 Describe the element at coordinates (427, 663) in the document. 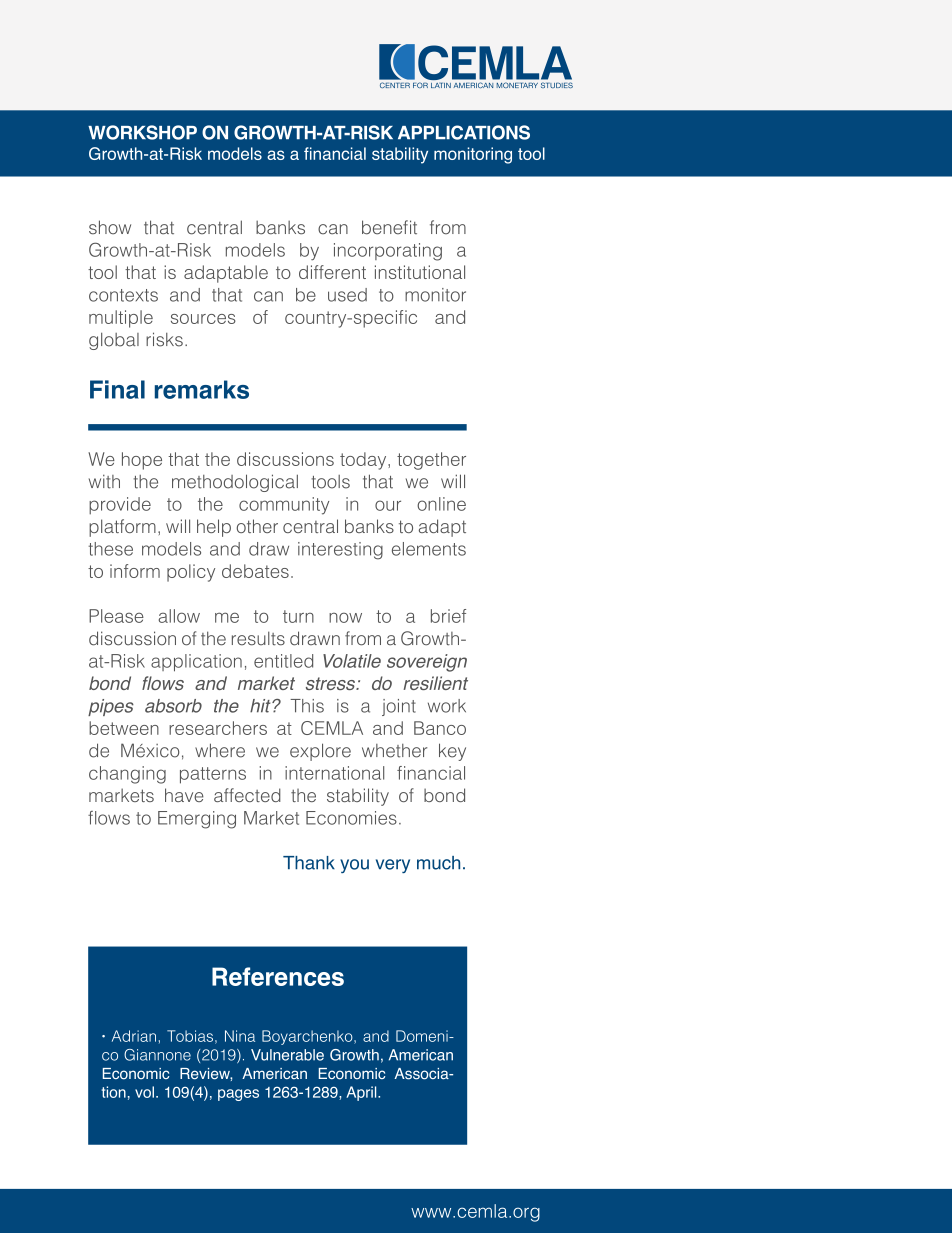

I see `sovereign` at that location.
